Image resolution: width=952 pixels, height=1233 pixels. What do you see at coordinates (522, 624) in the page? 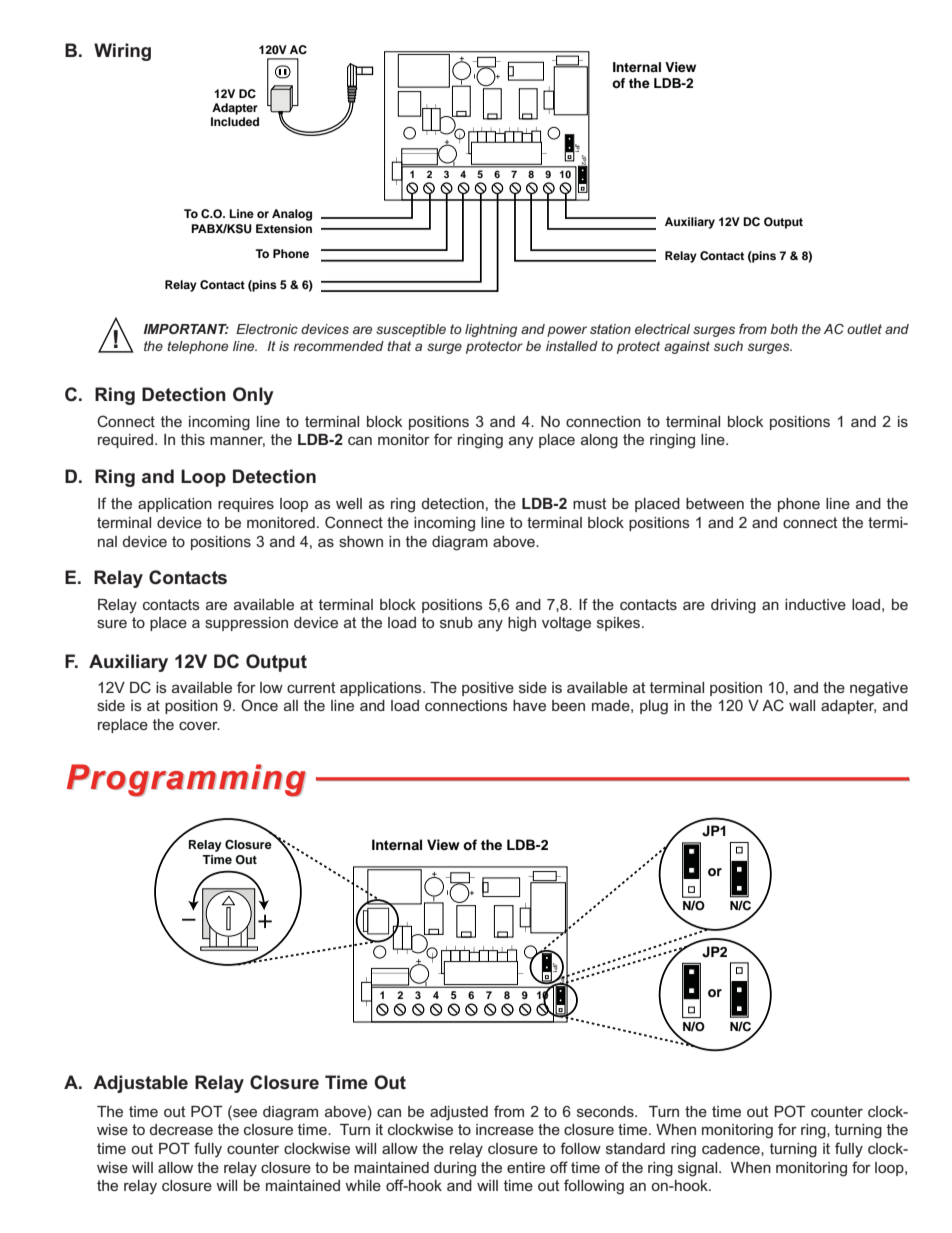
I see `high` at bounding box center [522, 624].
